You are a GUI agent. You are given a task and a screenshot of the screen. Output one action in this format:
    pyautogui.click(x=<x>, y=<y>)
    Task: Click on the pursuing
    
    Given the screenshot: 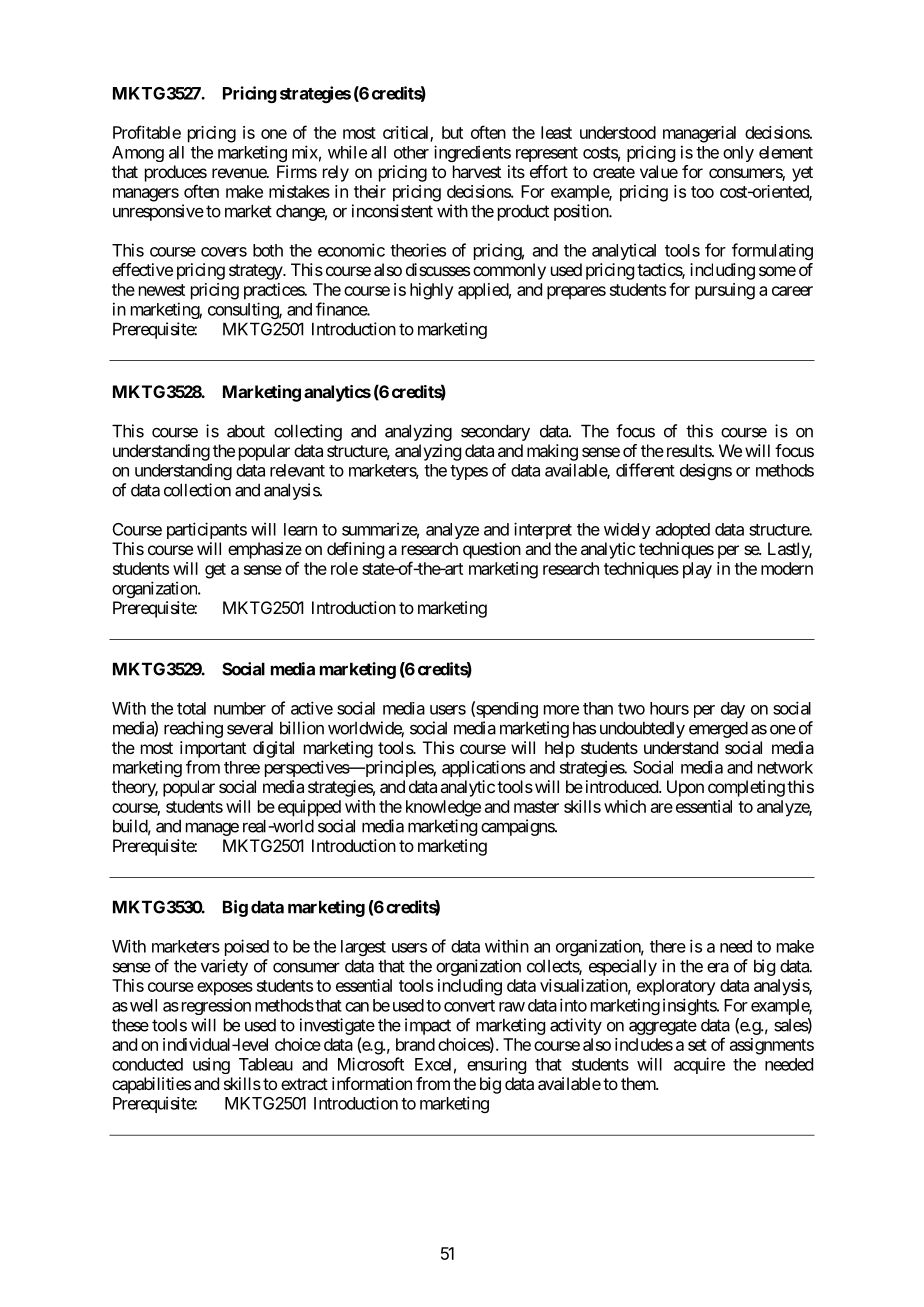 What is the action you would take?
    pyautogui.click(x=725, y=291)
